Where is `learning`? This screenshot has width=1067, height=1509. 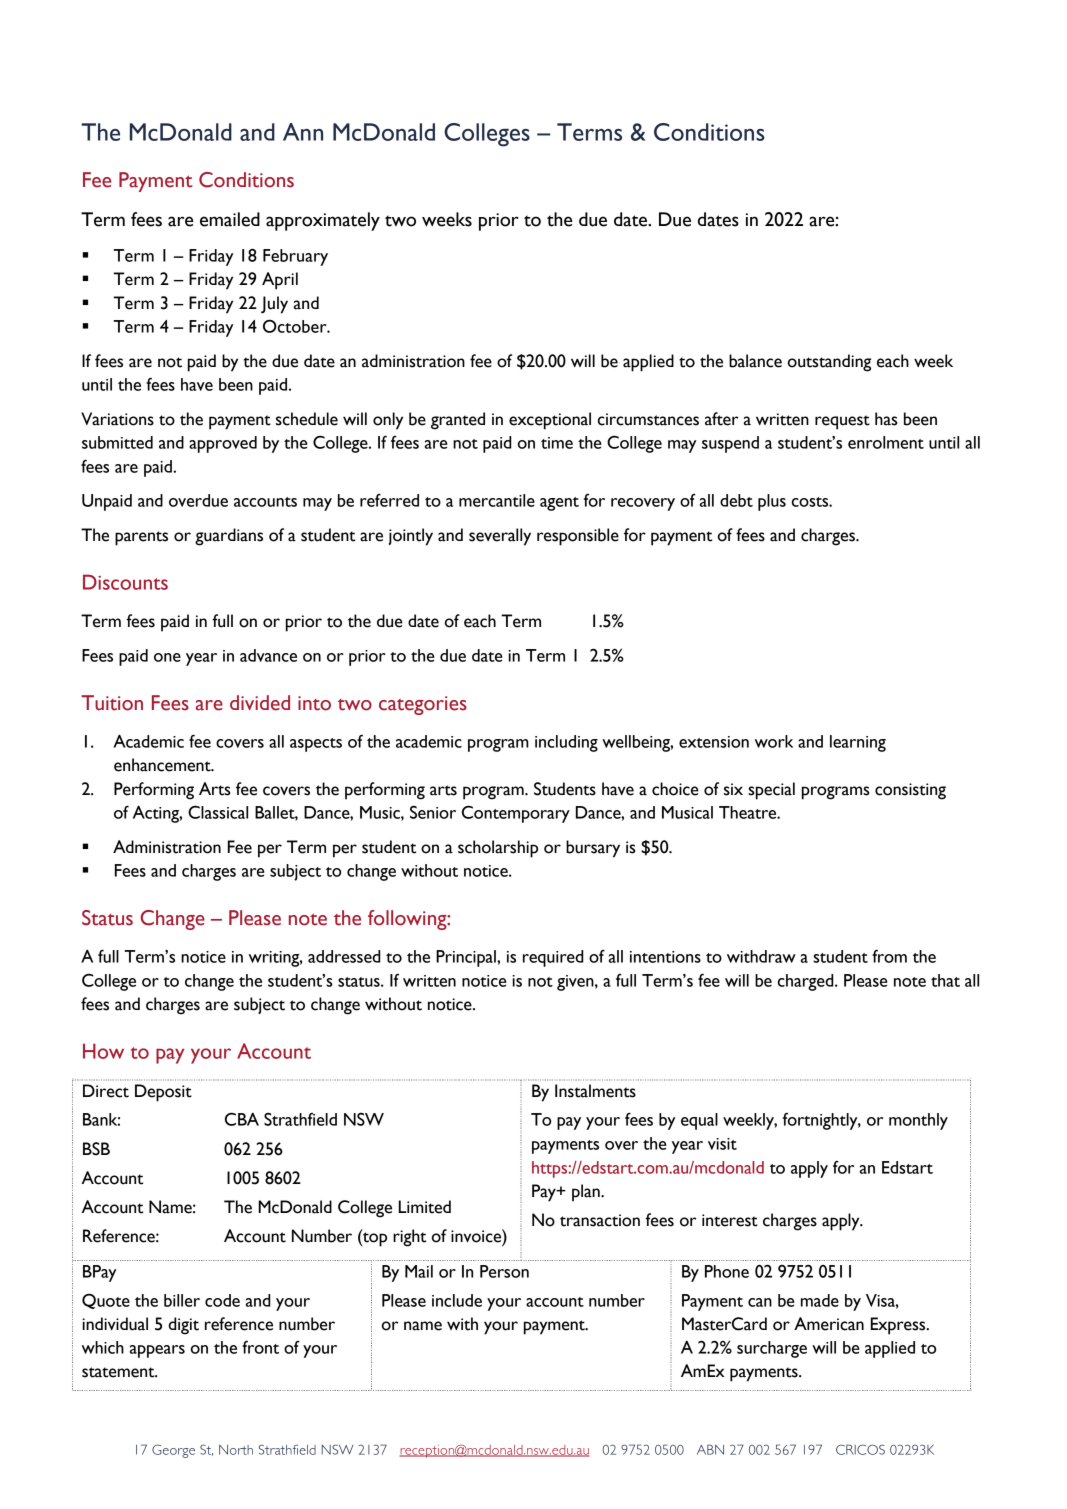
learning is located at coordinates (858, 743).
